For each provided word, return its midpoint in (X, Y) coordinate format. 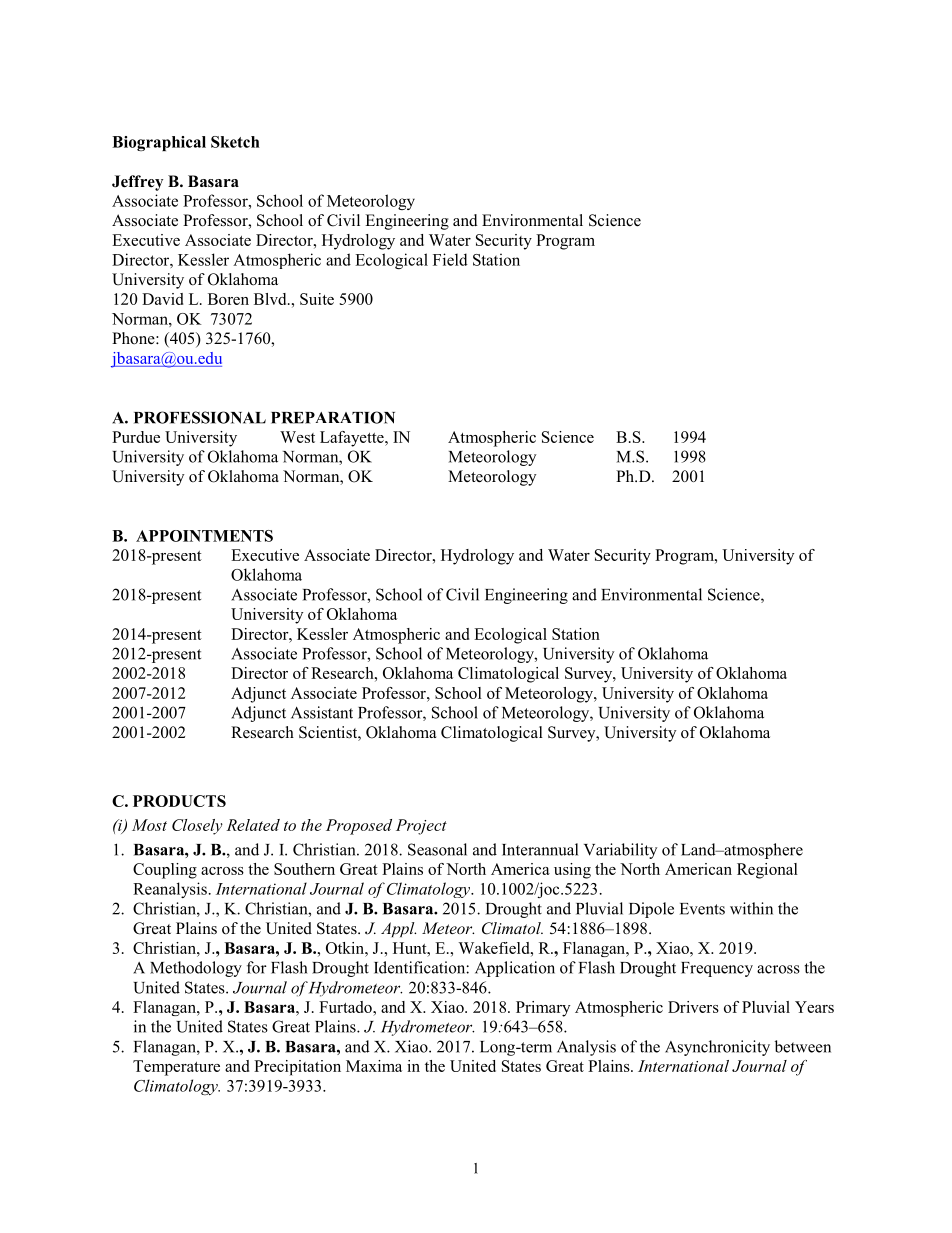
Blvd (271, 299)
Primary (543, 1009)
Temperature (176, 1068)
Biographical (159, 143)
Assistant (322, 712)
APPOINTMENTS (204, 536)
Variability (620, 851)
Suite (317, 299)
